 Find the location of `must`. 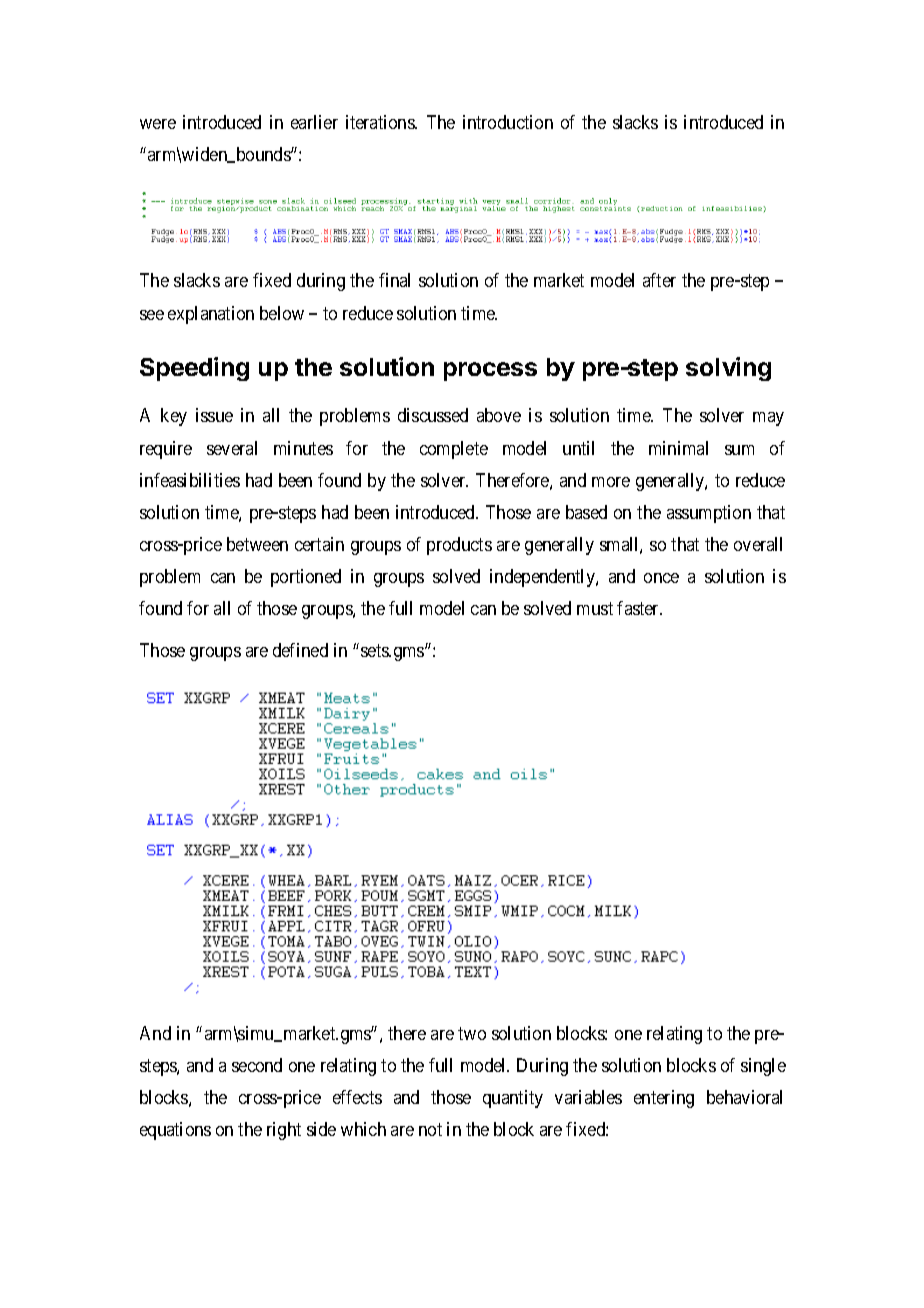

must is located at coordinates (595, 609).
